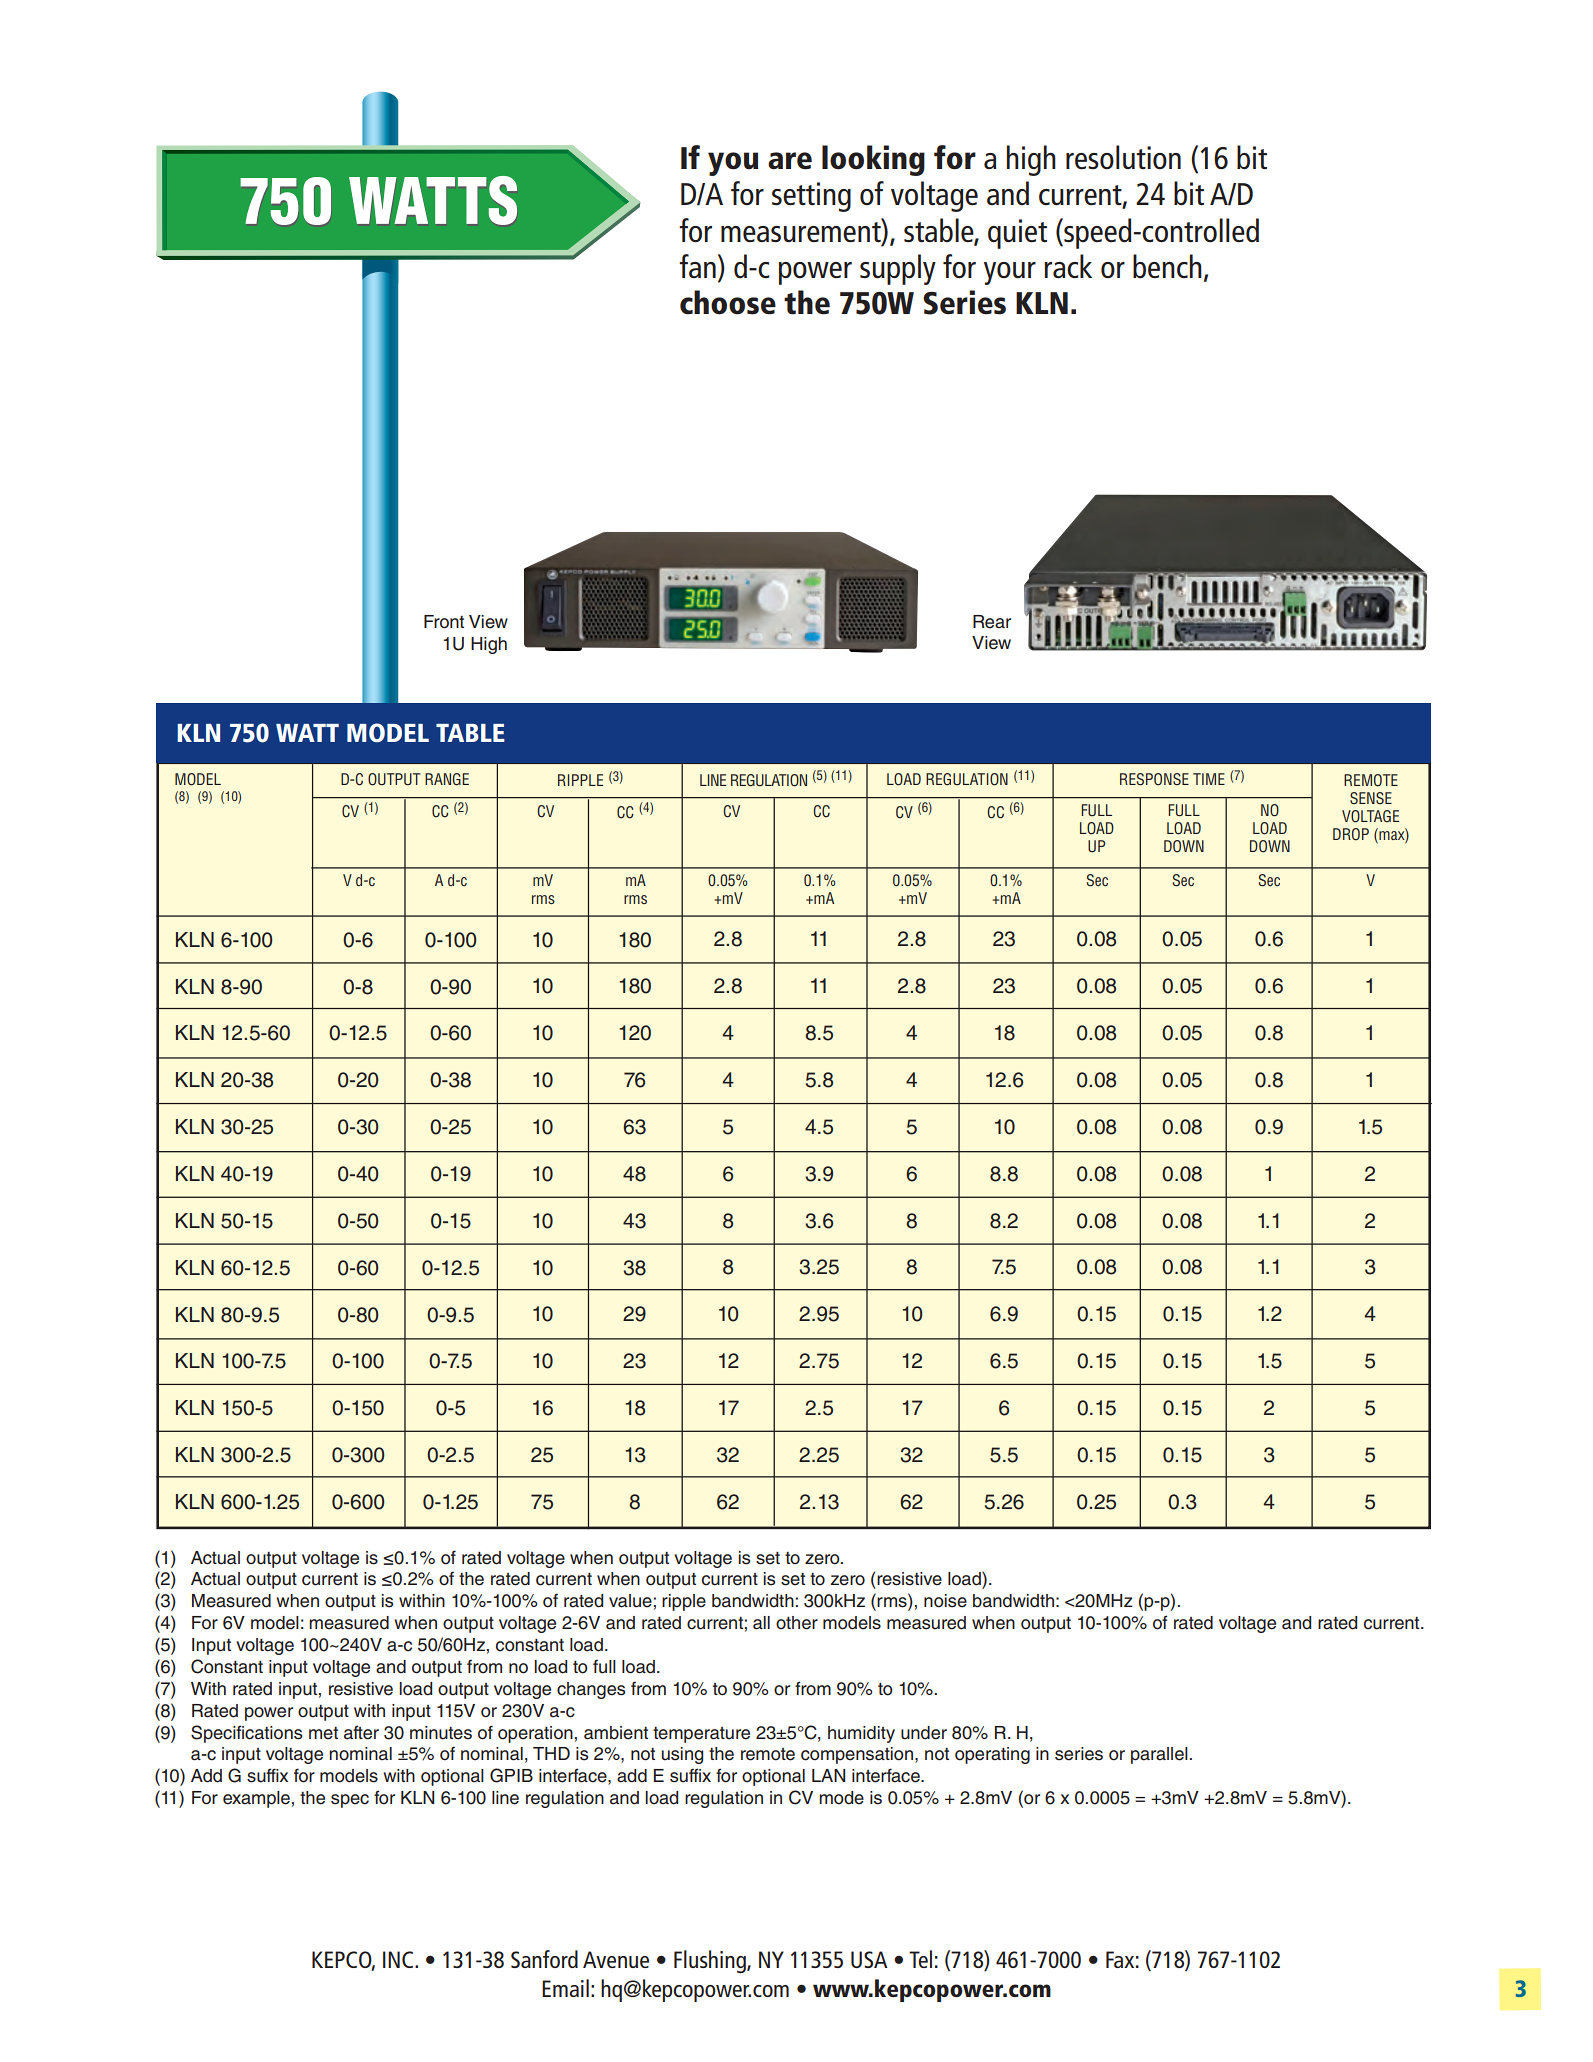  I want to click on INC, so click(398, 1959).
